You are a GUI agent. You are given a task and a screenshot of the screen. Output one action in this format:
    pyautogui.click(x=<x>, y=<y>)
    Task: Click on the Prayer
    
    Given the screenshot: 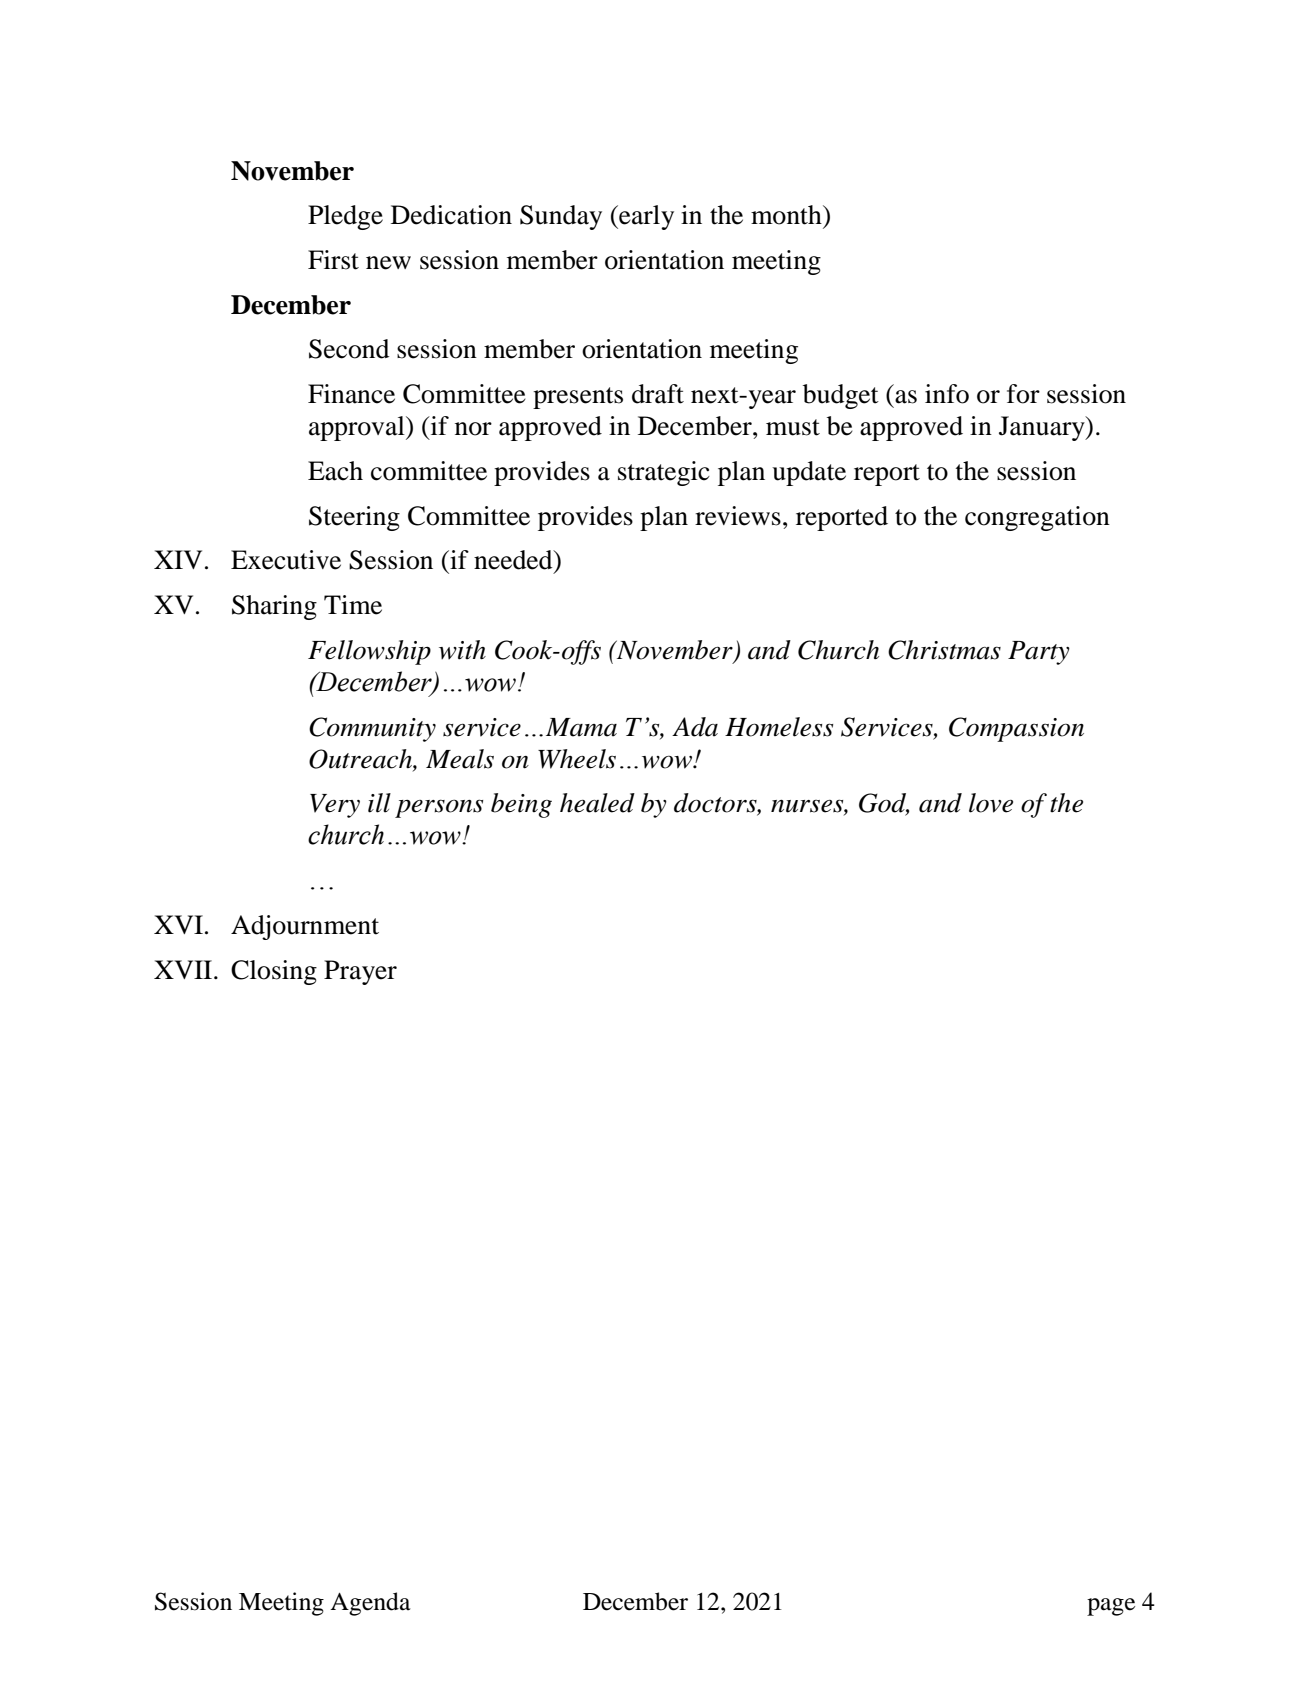 What is the action you would take?
    pyautogui.click(x=360, y=972)
